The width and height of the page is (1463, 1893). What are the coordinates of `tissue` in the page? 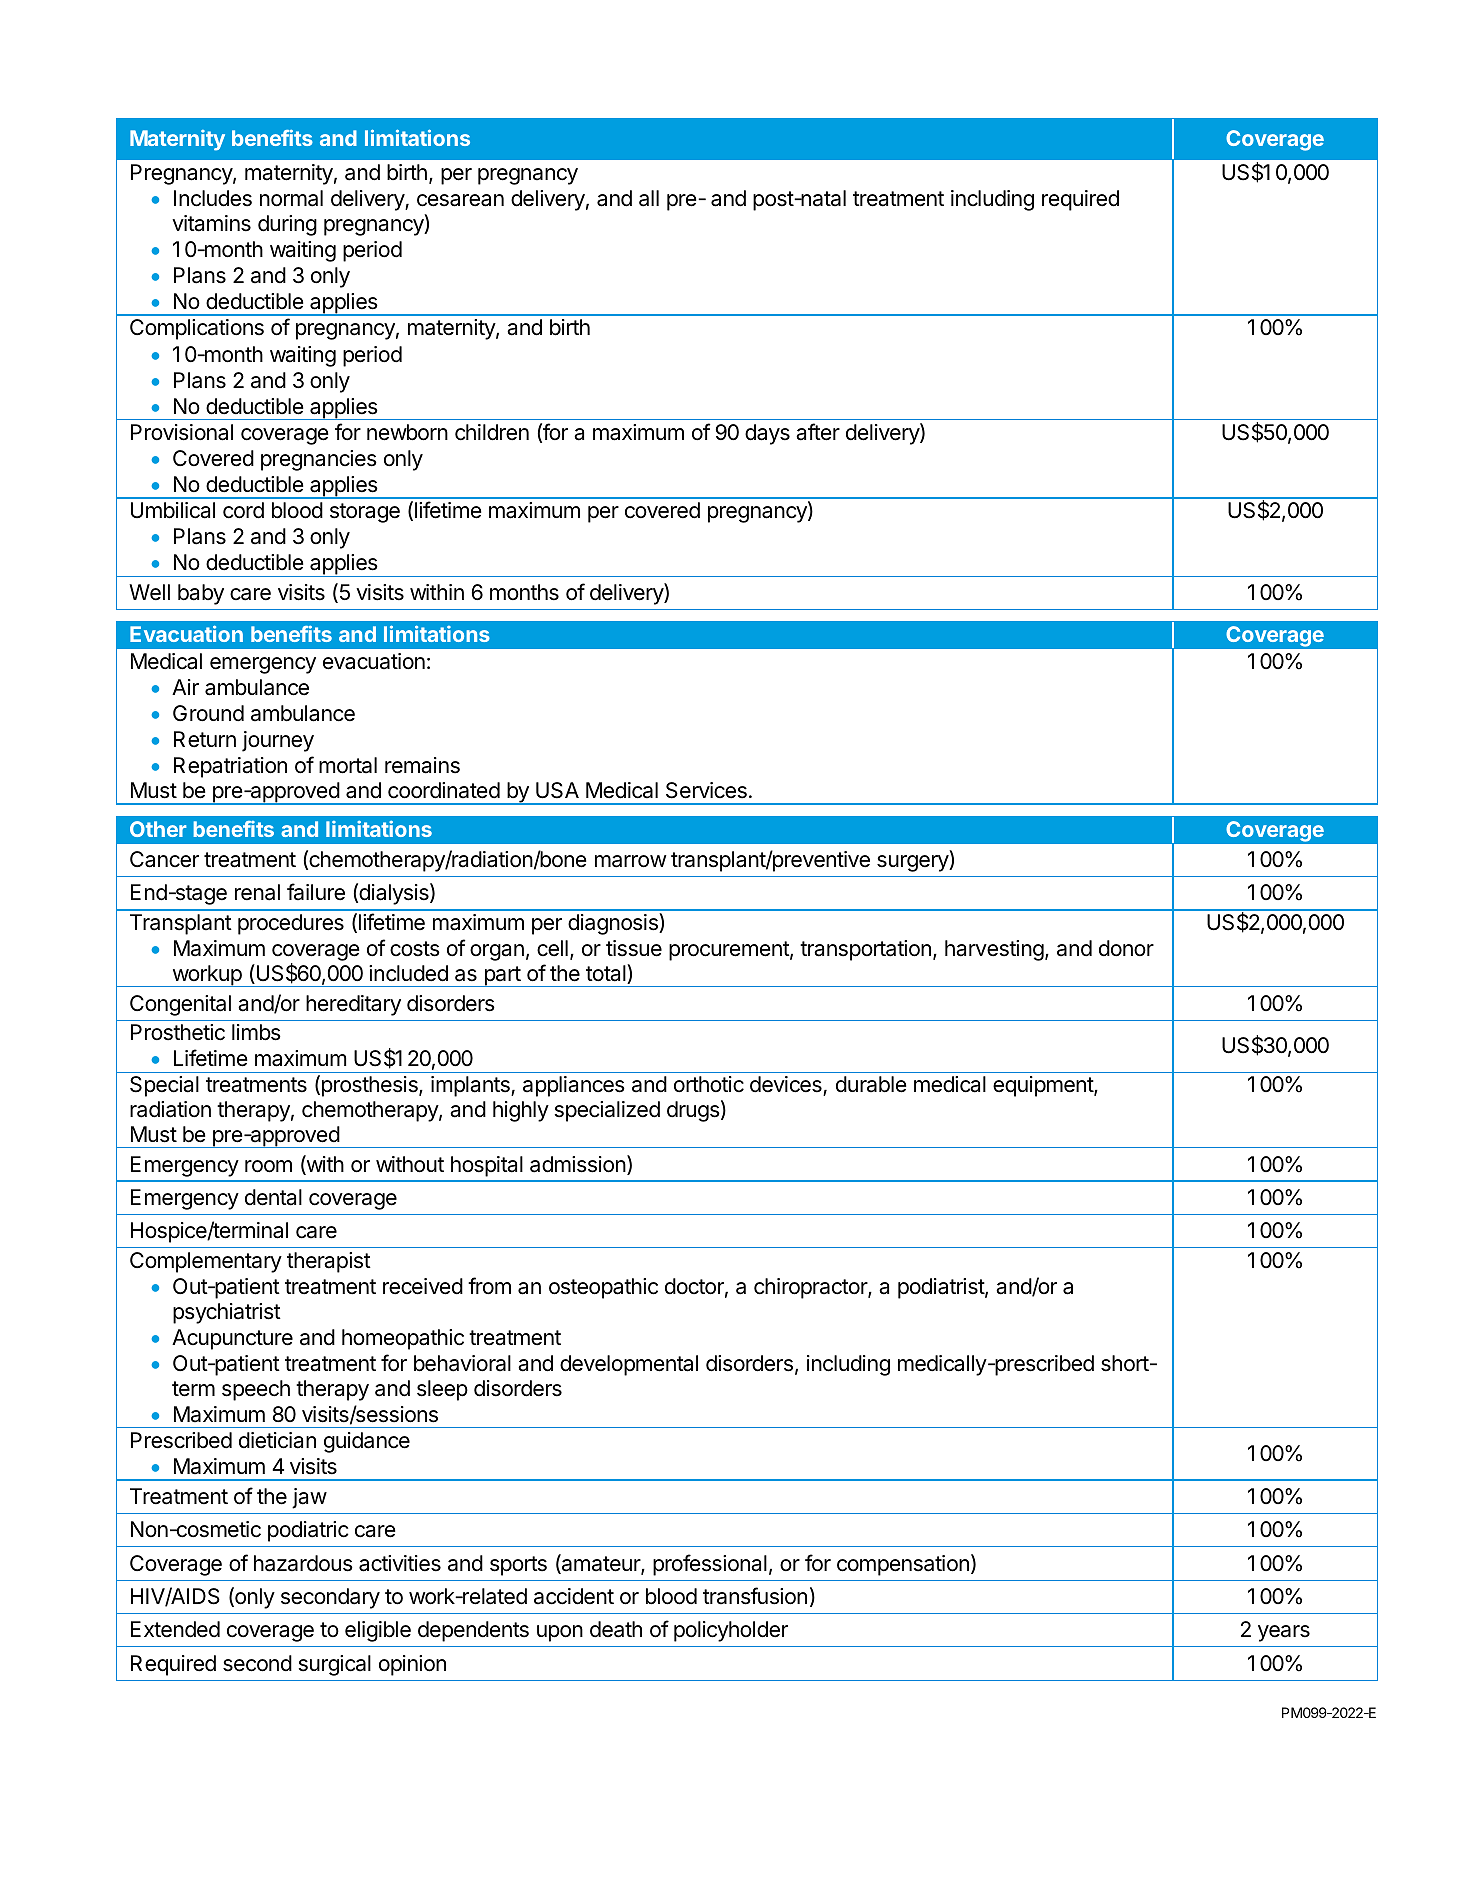 It's located at (634, 948).
